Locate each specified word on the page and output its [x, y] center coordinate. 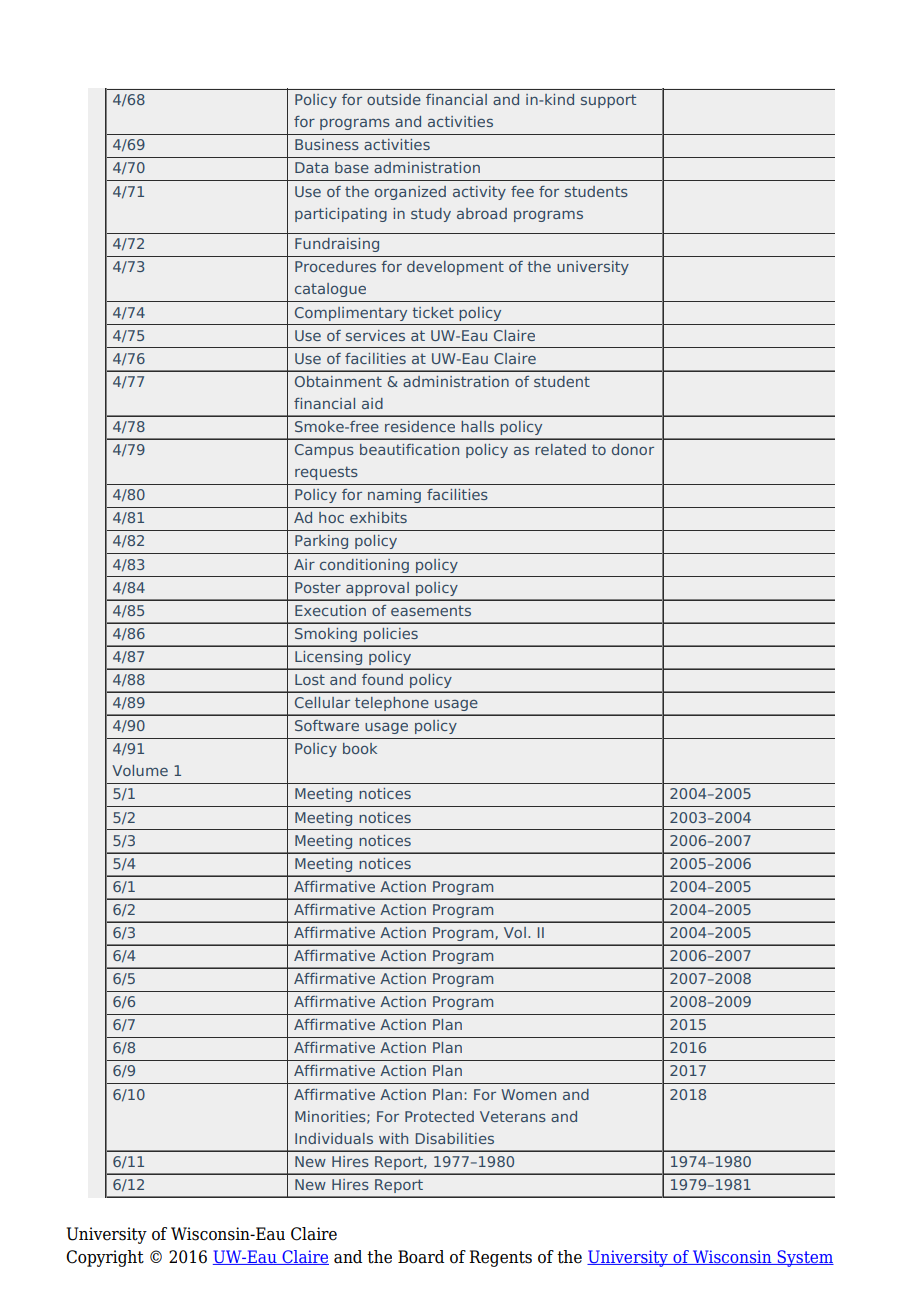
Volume [140, 770]
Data [311, 167]
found [382, 679]
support [608, 101]
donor [633, 449]
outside [394, 99]
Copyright [105, 1258]
